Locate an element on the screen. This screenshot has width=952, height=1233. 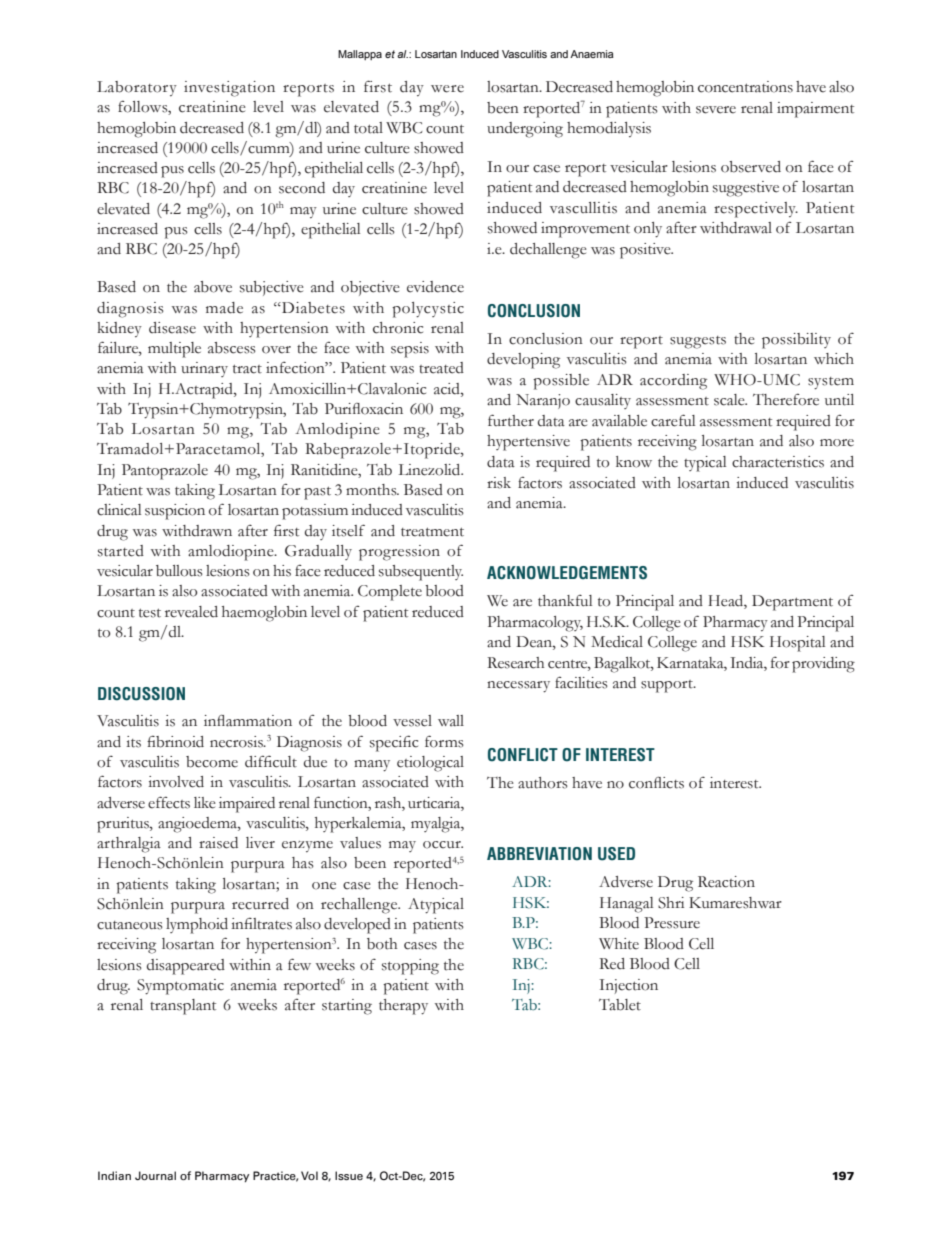
raised is located at coordinates (218, 843).
